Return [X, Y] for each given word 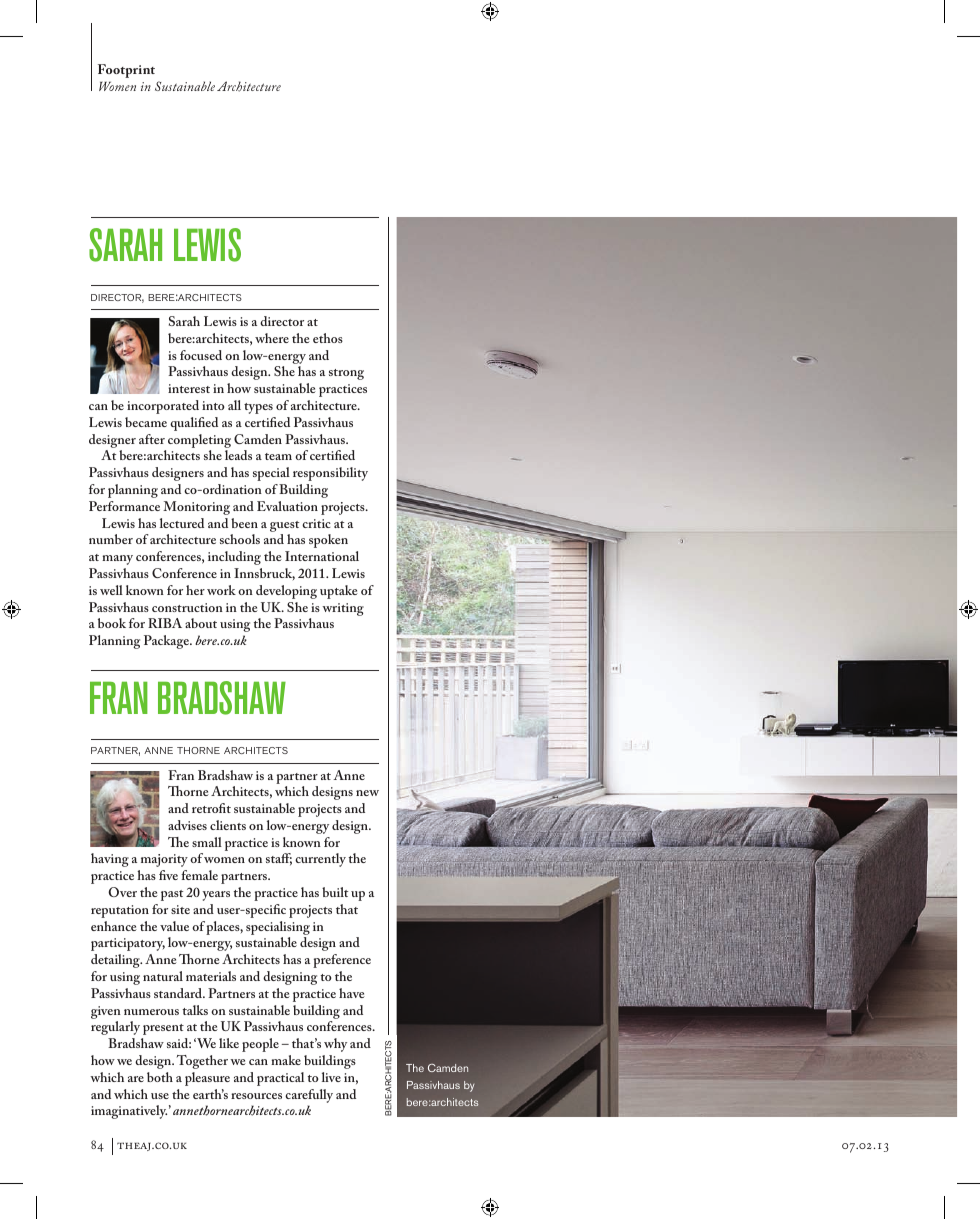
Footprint [126, 71]
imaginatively [129, 1112]
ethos [328, 338]
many [117, 560]
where [272, 338]
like [229, 1043]
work [221, 590]
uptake [339, 592]
